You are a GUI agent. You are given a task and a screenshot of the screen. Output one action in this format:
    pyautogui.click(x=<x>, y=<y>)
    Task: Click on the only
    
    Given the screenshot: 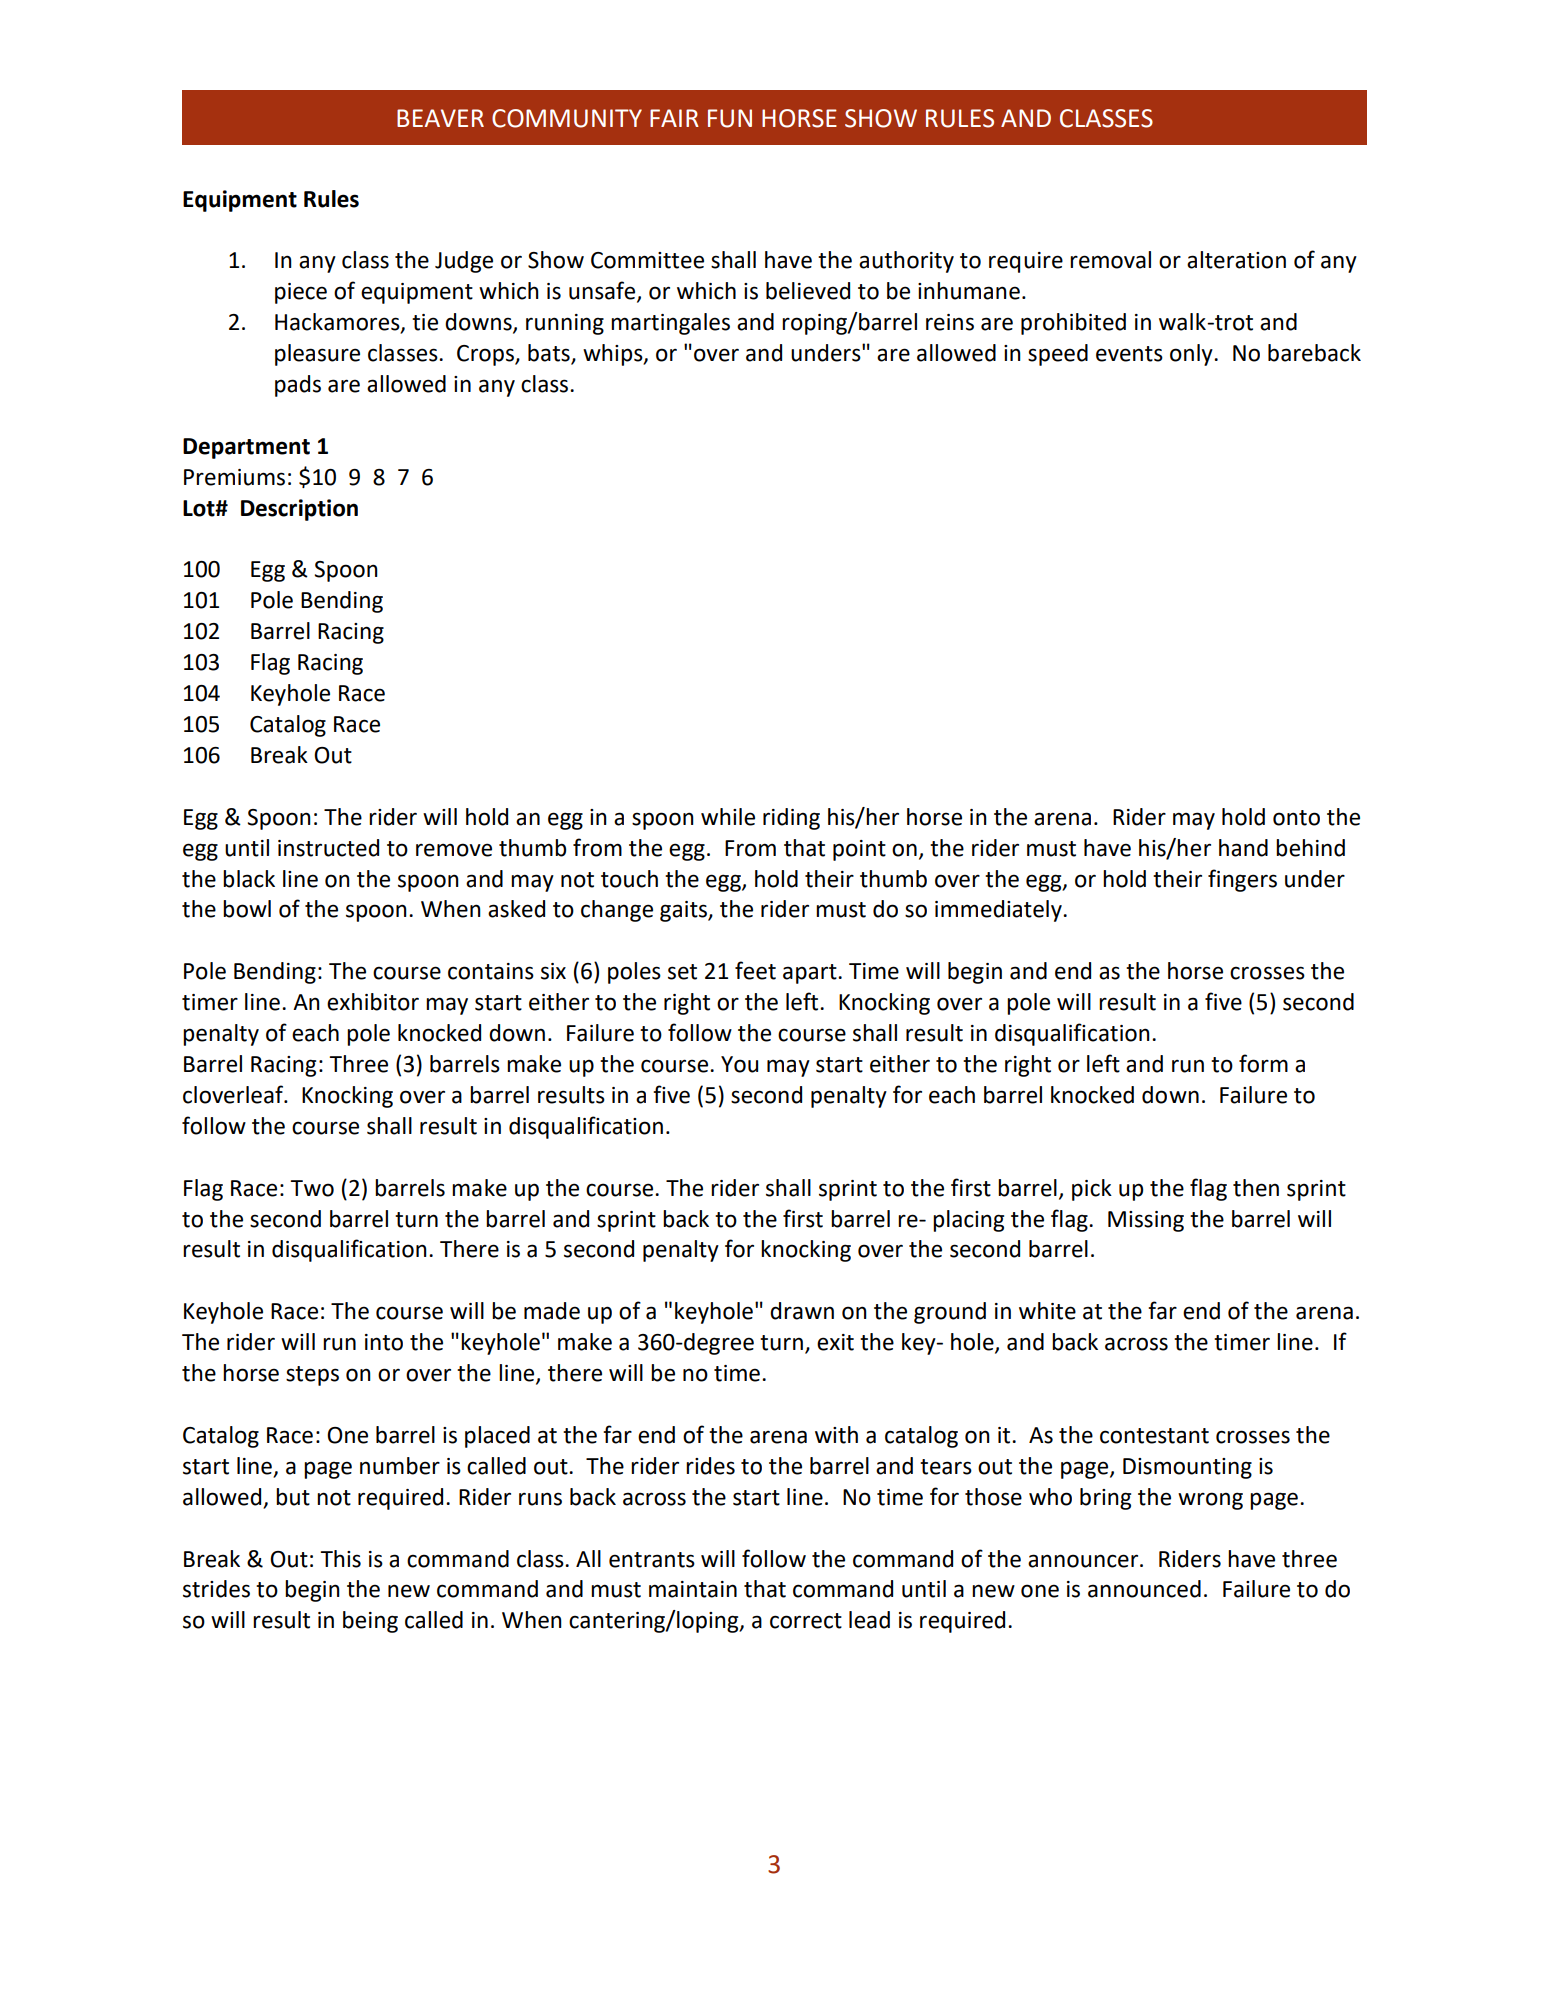 What is the action you would take?
    pyautogui.click(x=1192, y=355)
